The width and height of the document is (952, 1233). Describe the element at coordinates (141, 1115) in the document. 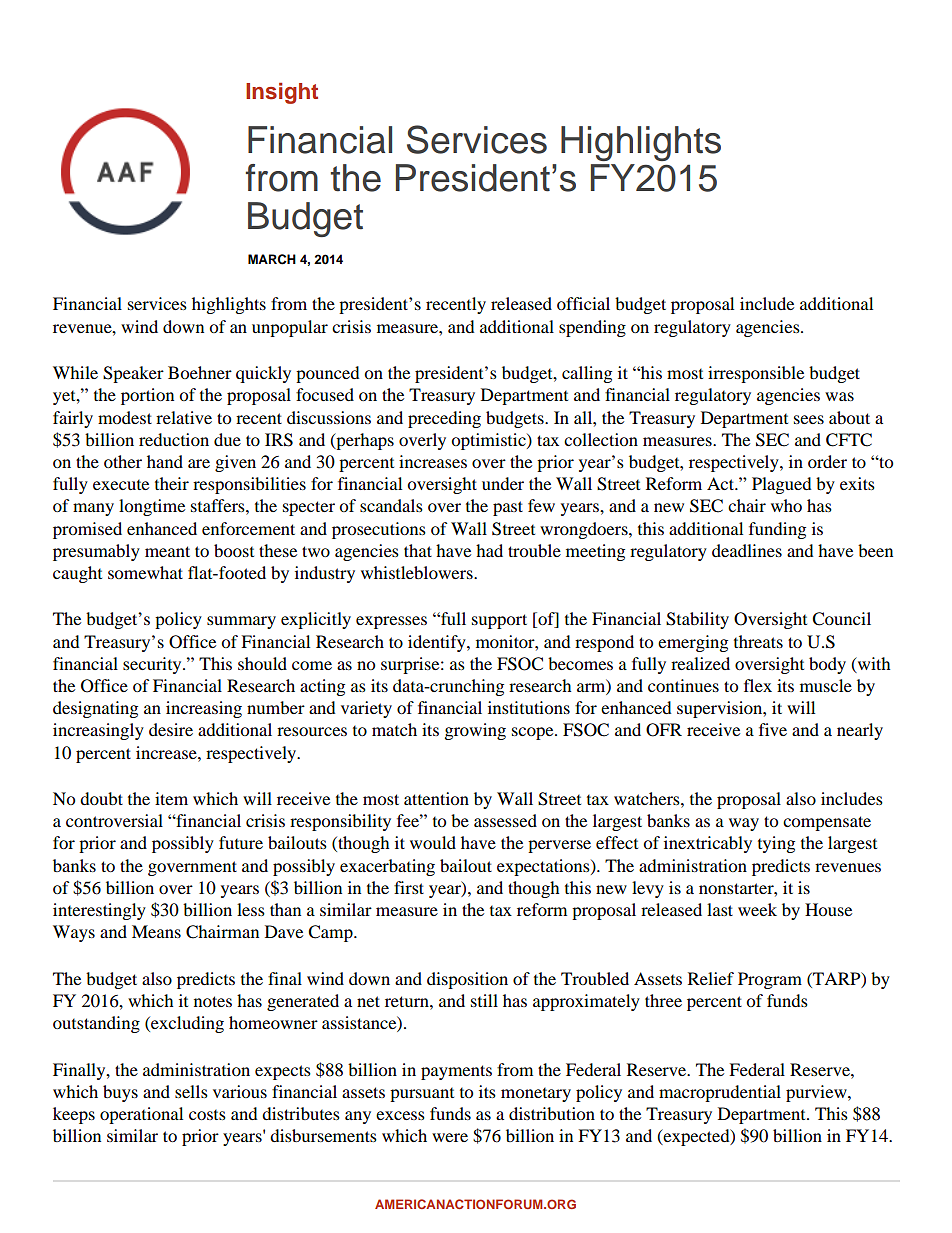

I see `operational` at that location.
